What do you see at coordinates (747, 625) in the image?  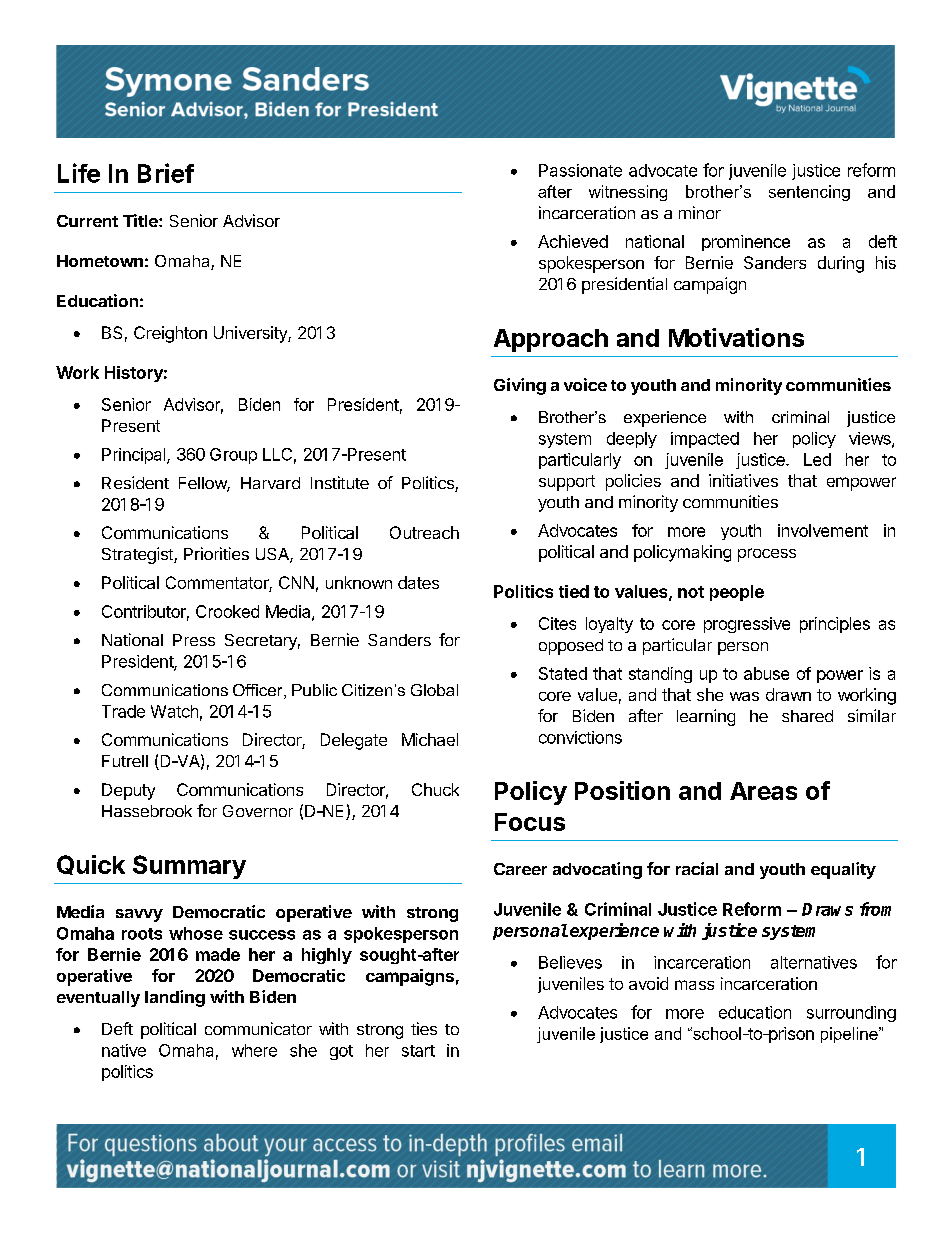 I see `progressive` at bounding box center [747, 625].
